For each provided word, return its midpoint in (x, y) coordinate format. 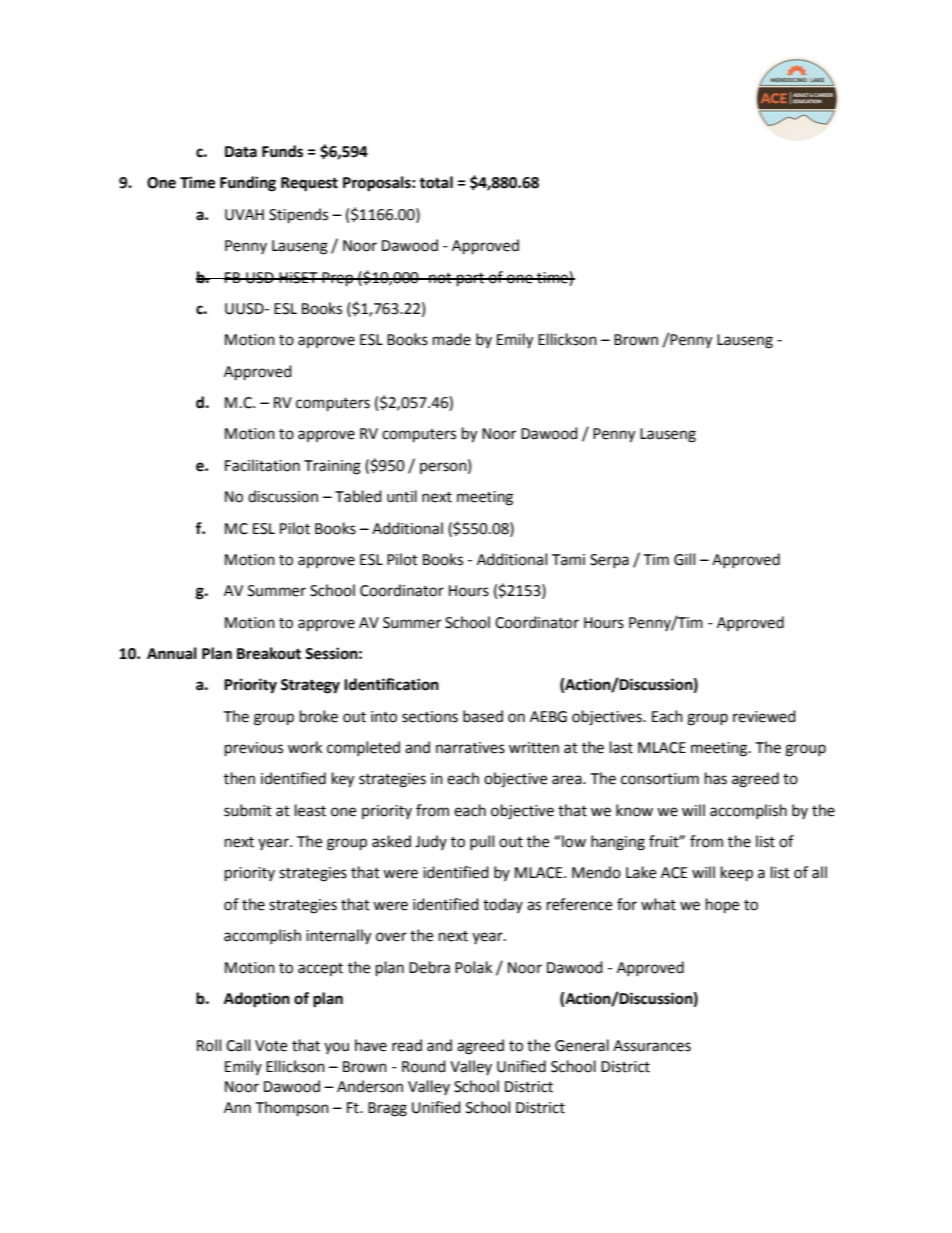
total (436, 182)
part (471, 280)
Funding (248, 184)
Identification (391, 684)
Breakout (269, 653)
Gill (684, 559)
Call (238, 1045)
